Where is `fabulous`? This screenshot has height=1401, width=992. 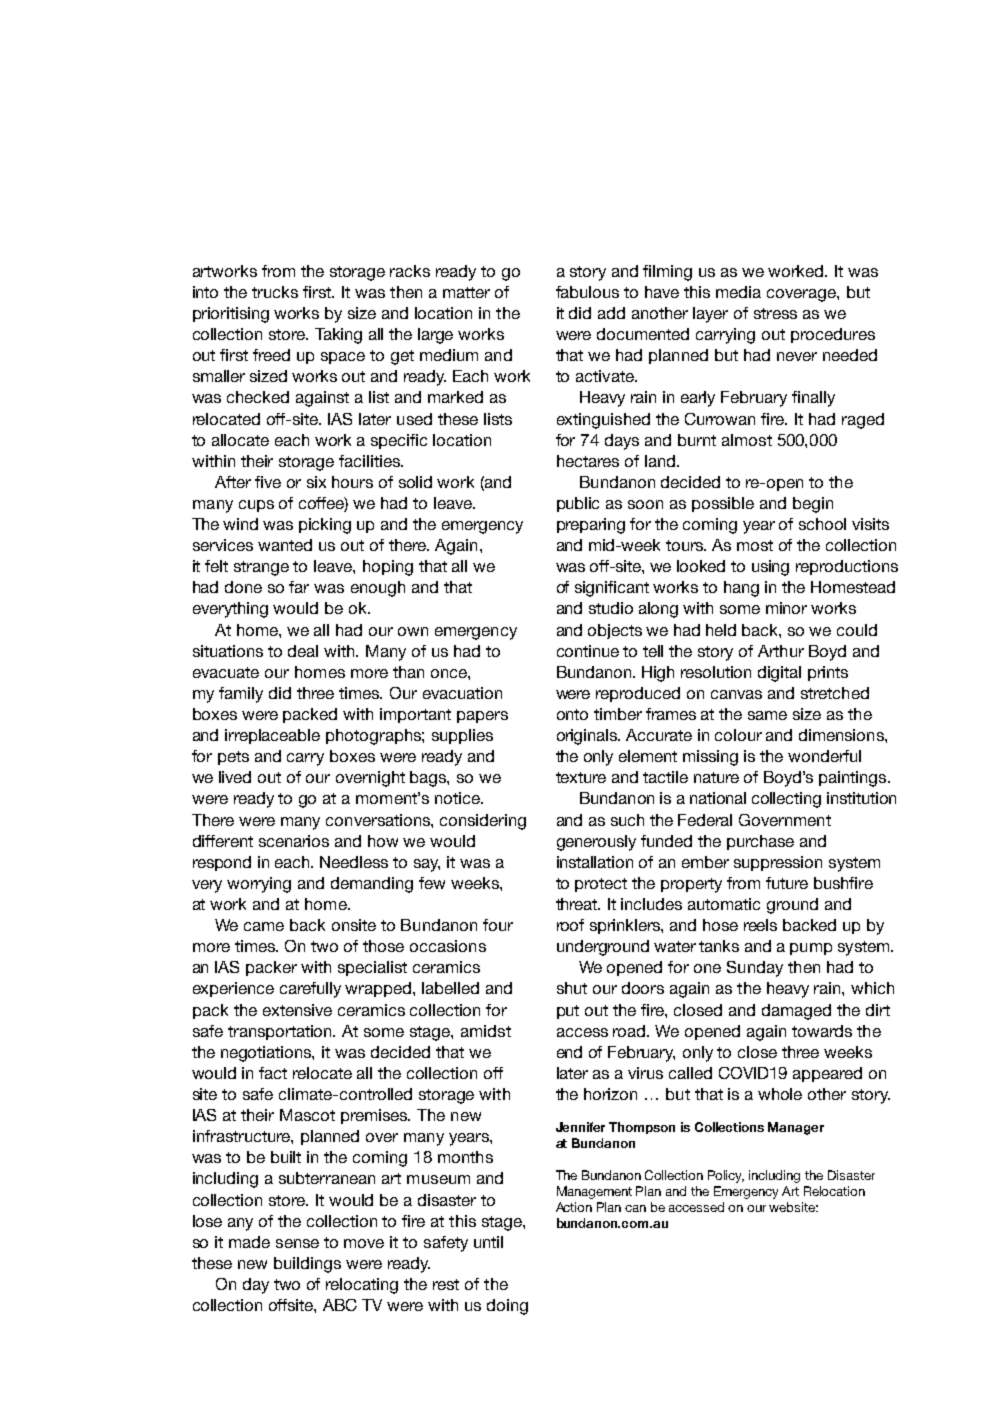
fabulous is located at coordinates (587, 292).
